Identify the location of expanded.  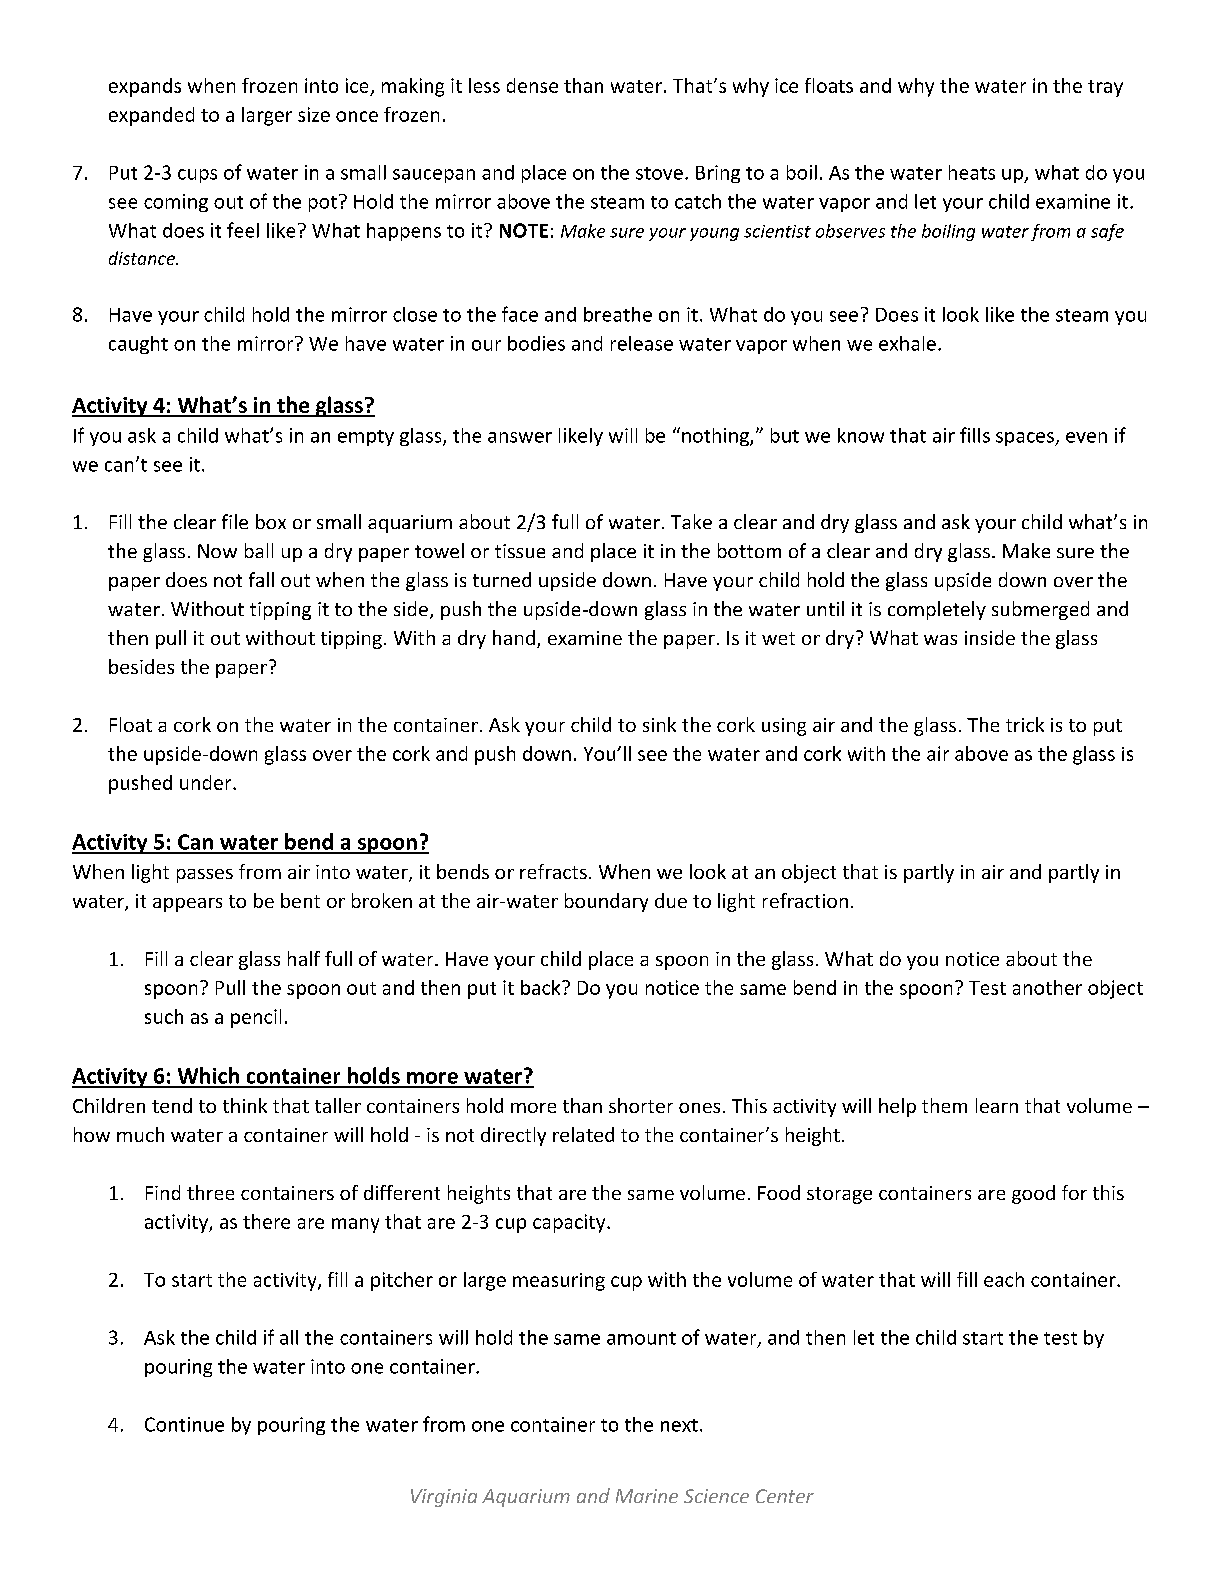
(151, 116).
